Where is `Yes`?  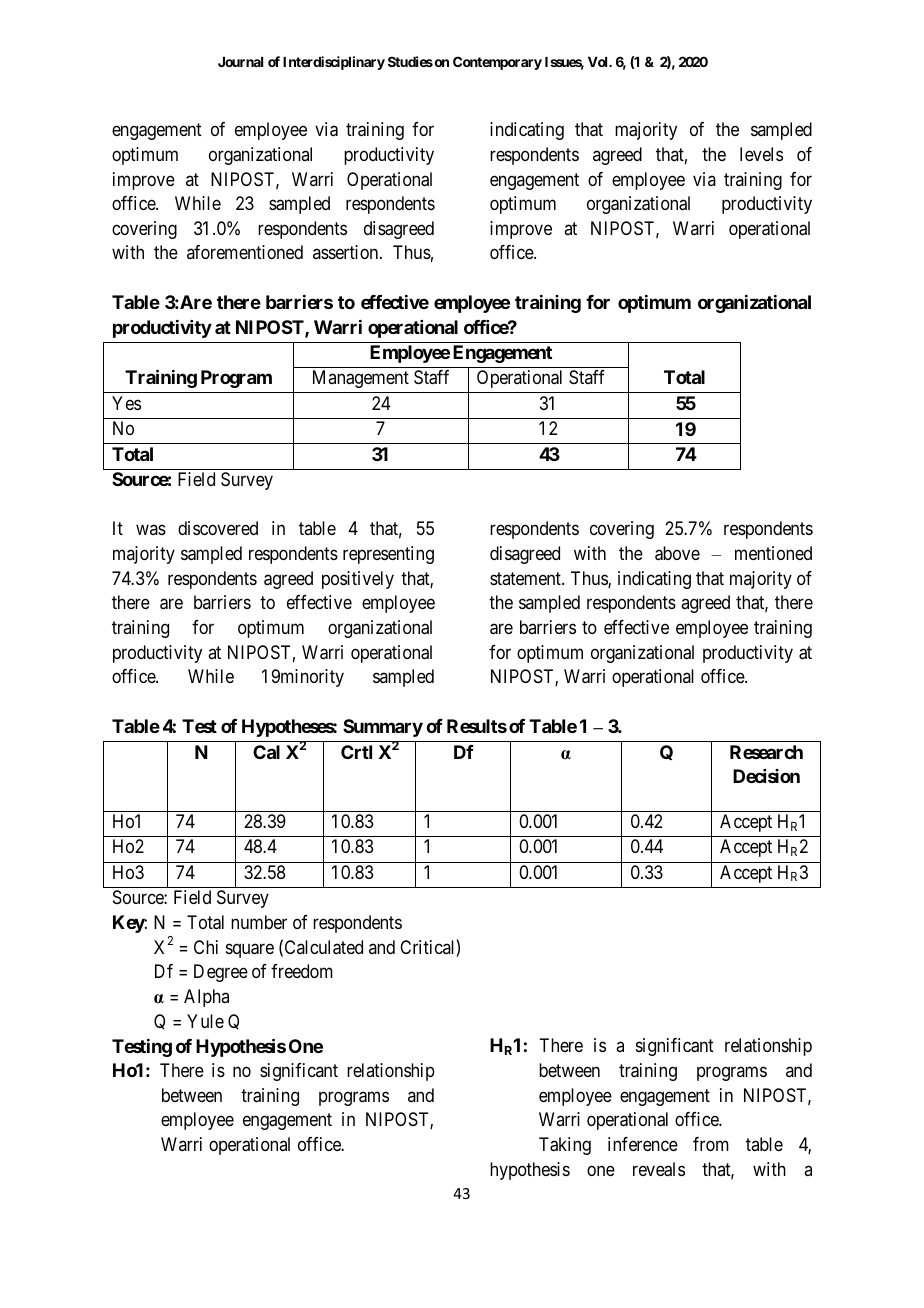 Yes is located at coordinates (126, 403).
